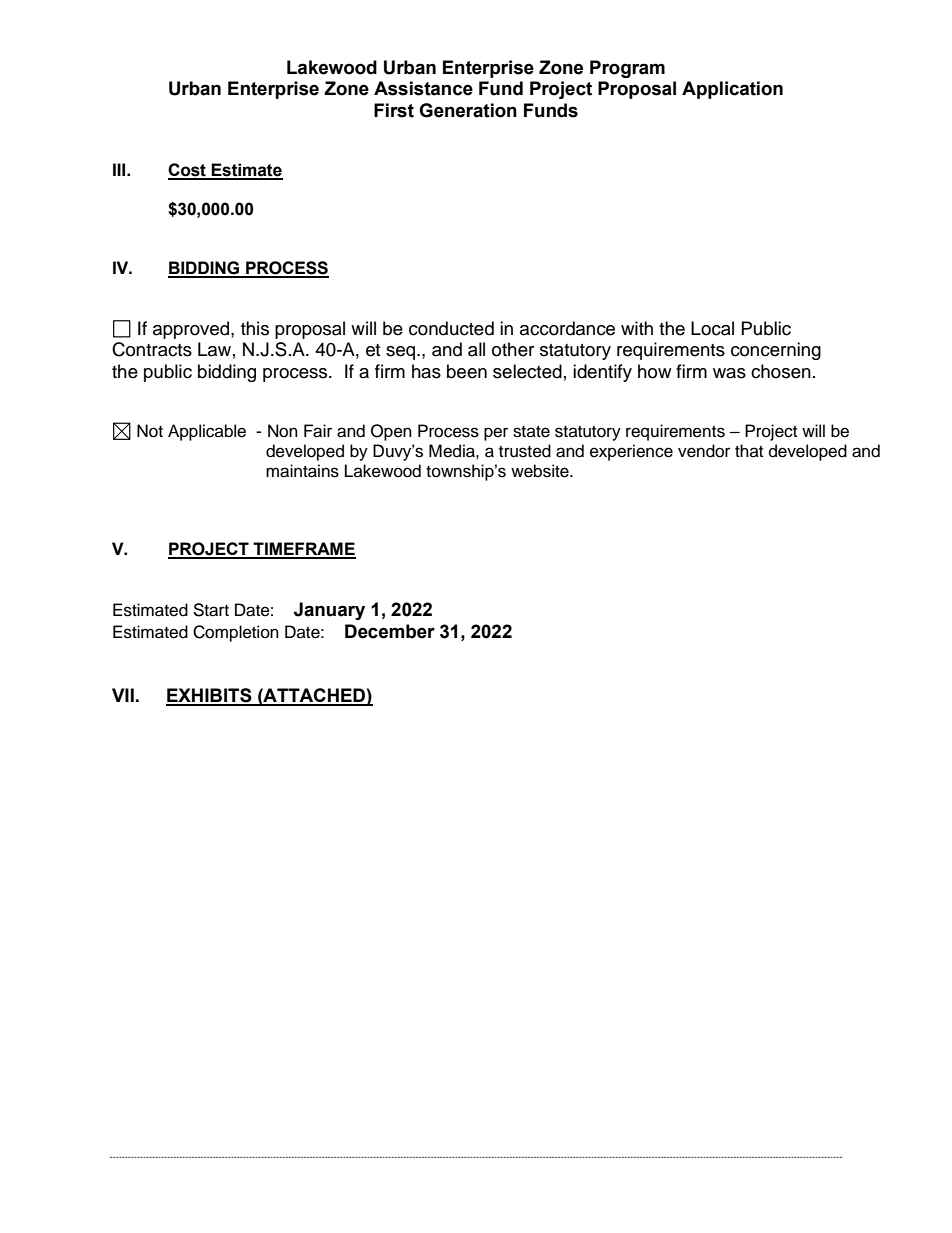 The image size is (952, 1233). What do you see at coordinates (423, 88) in the page?
I see `Assistance` at bounding box center [423, 88].
